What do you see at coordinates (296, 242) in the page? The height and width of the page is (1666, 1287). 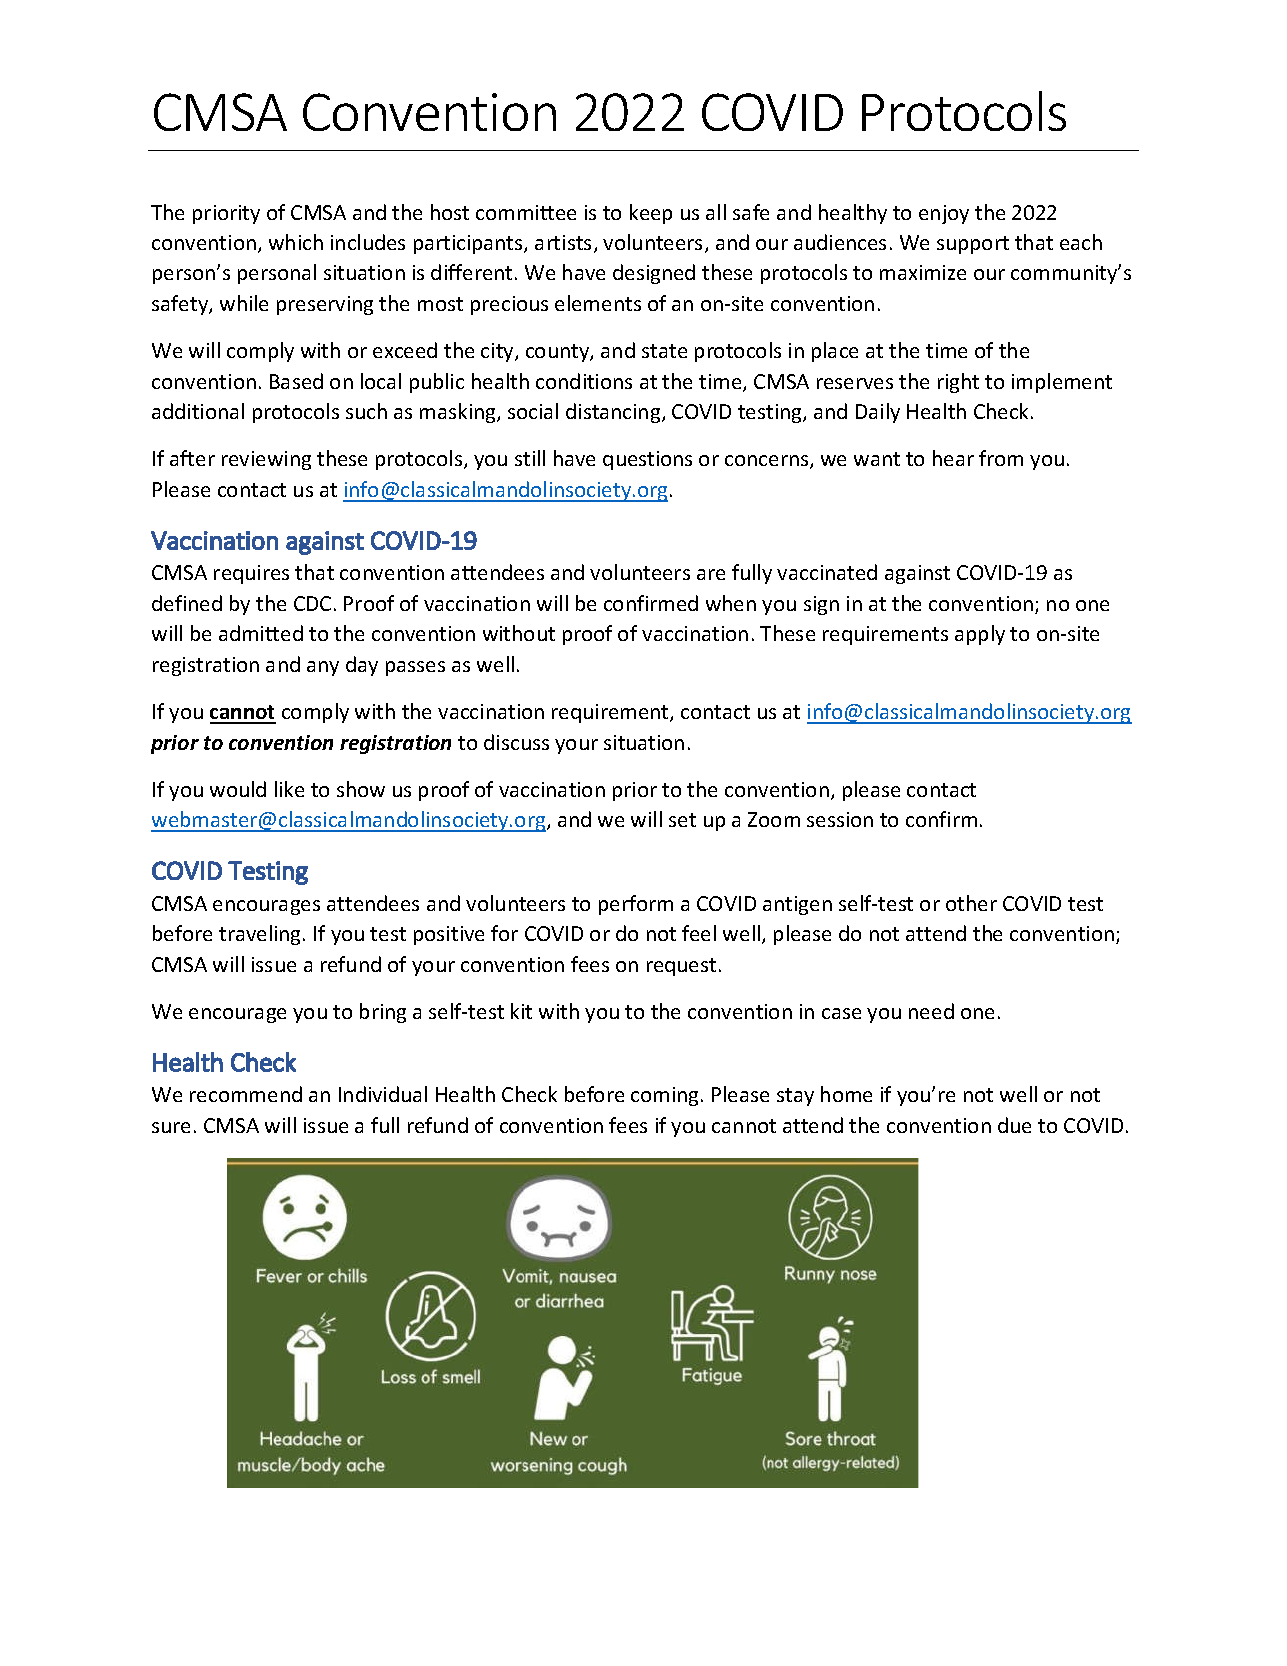 I see `which` at bounding box center [296, 242].
